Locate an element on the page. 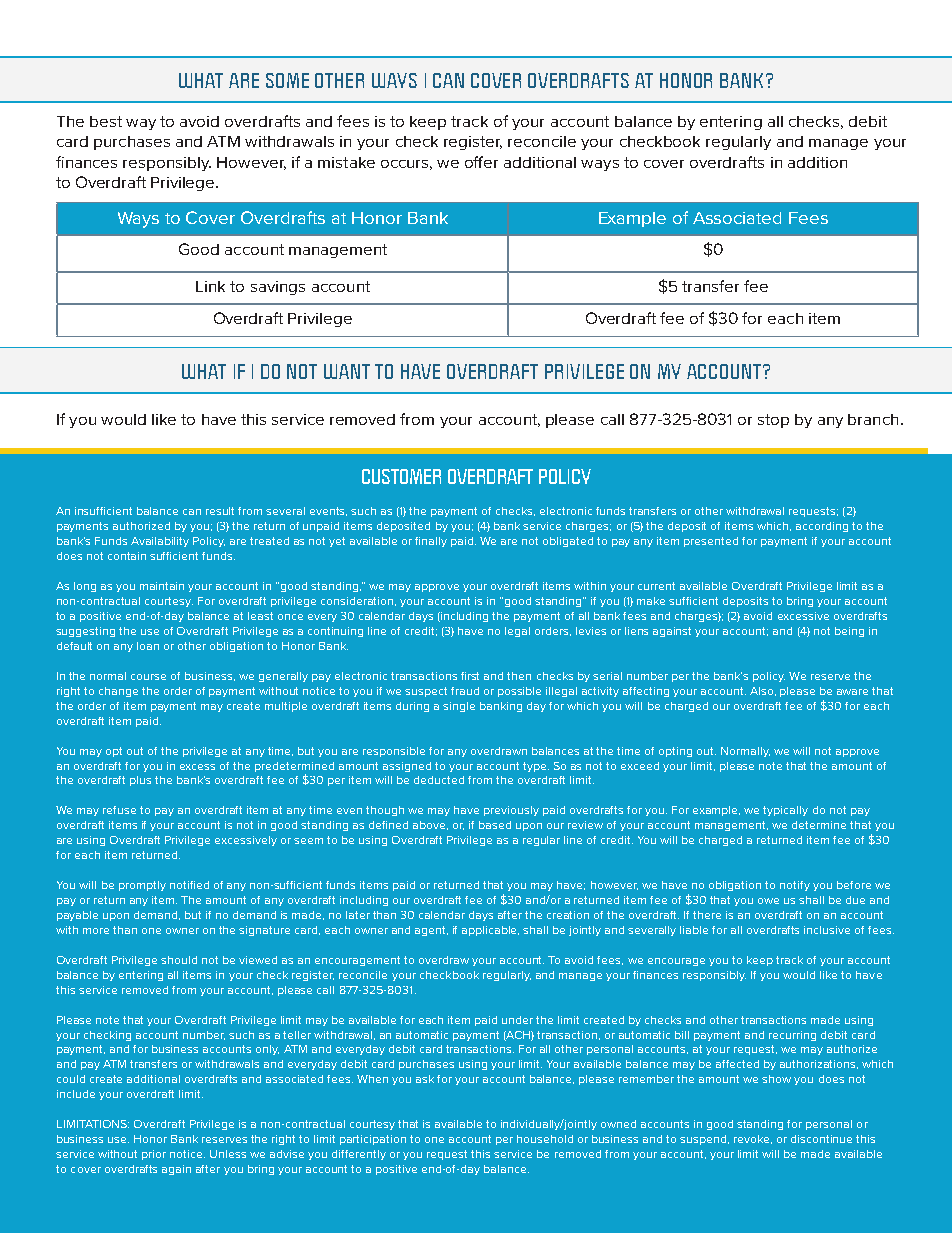  being is located at coordinates (849, 632).
